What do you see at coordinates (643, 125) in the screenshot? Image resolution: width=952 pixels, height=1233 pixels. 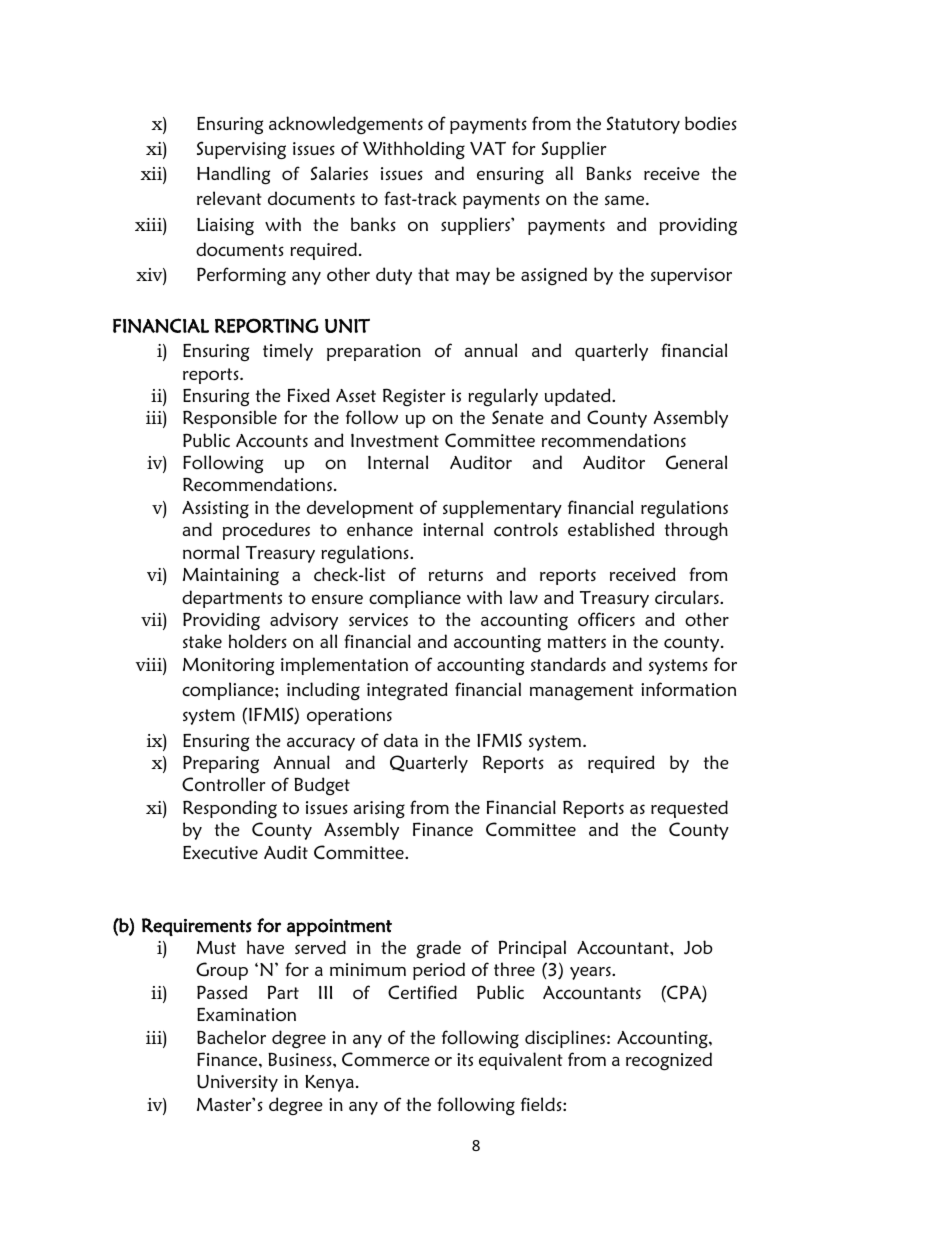 I see `Statutory` at bounding box center [643, 125].
